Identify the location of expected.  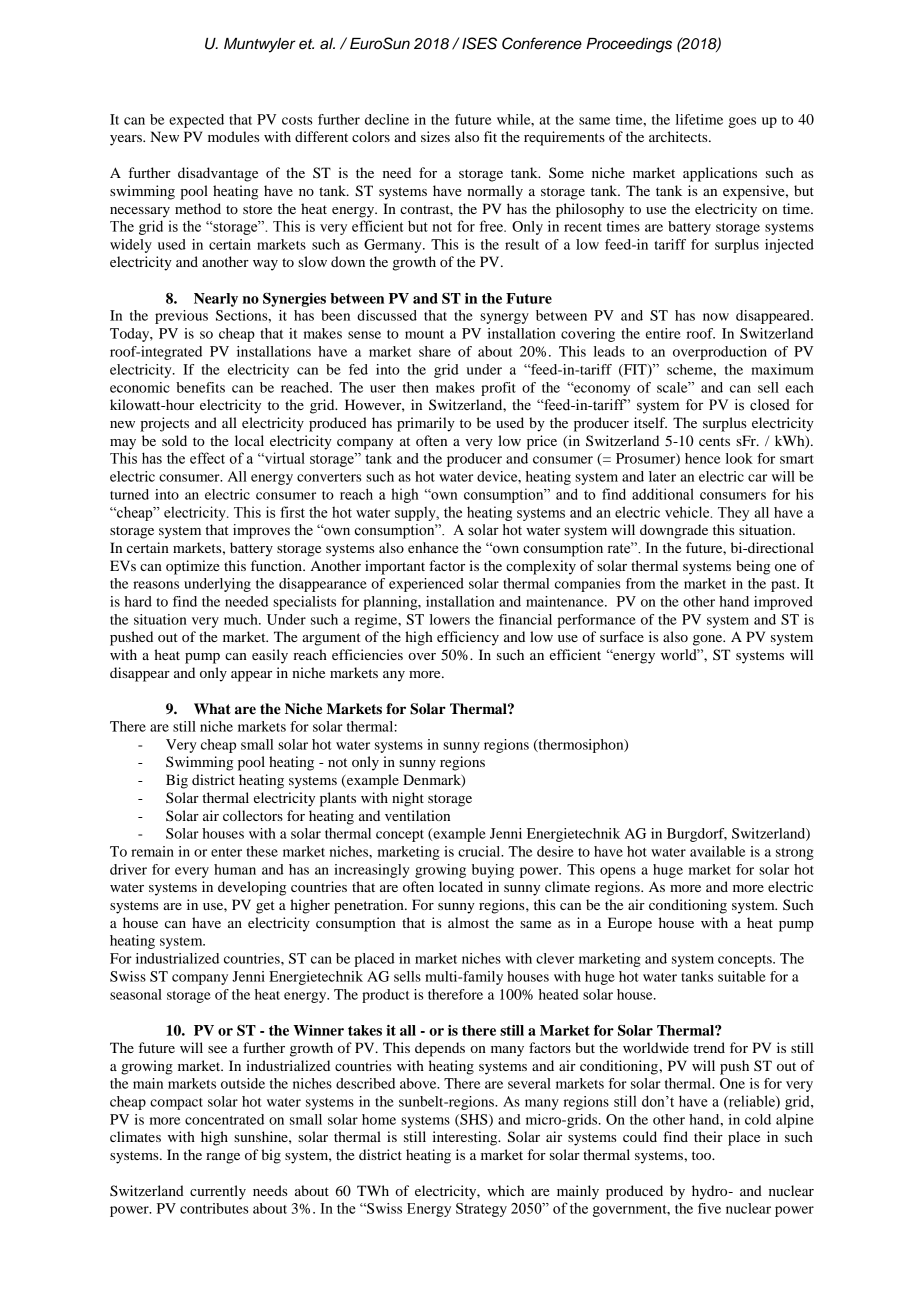
(196, 121).
